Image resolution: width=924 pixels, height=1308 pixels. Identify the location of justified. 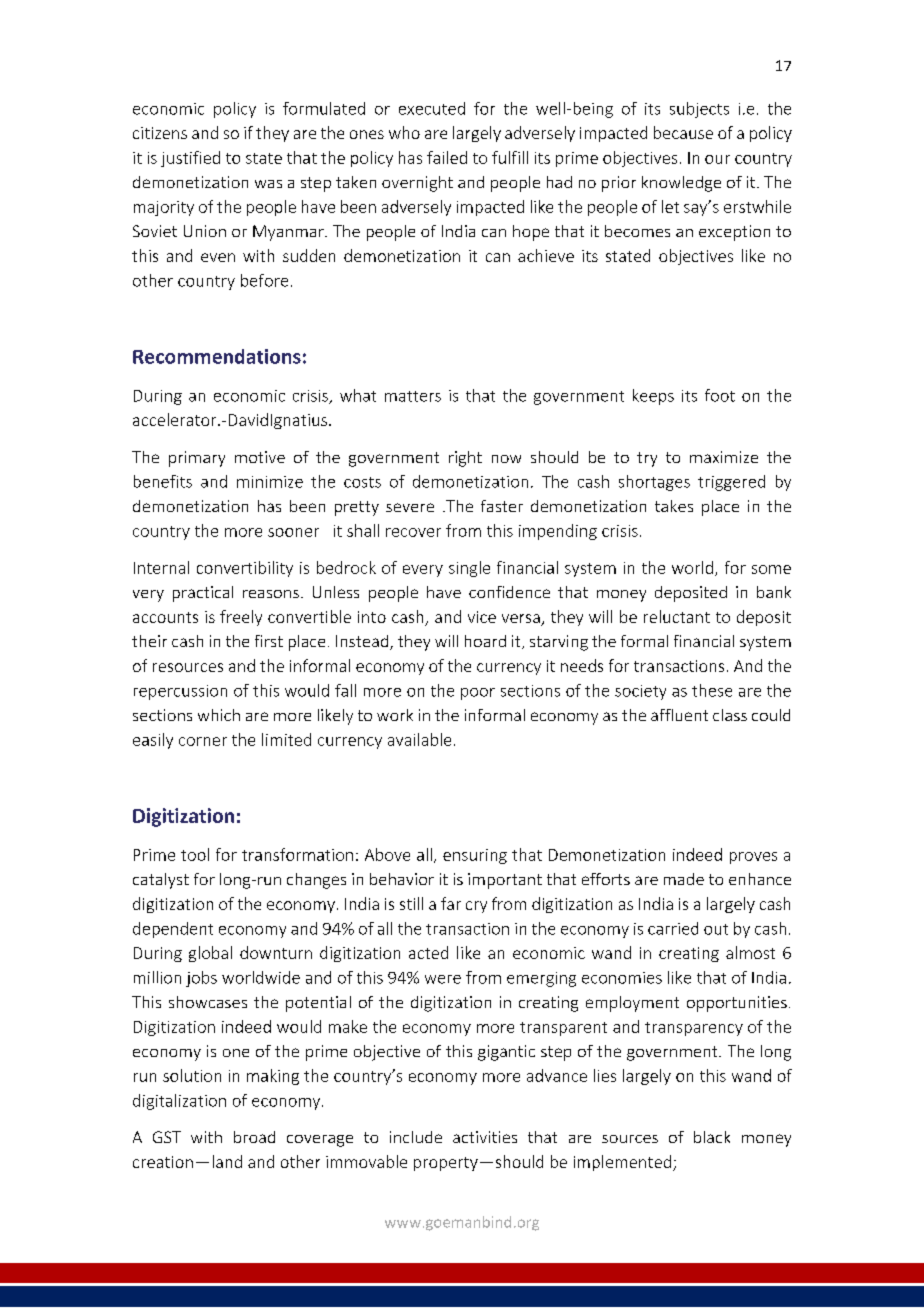
(190, 159).
